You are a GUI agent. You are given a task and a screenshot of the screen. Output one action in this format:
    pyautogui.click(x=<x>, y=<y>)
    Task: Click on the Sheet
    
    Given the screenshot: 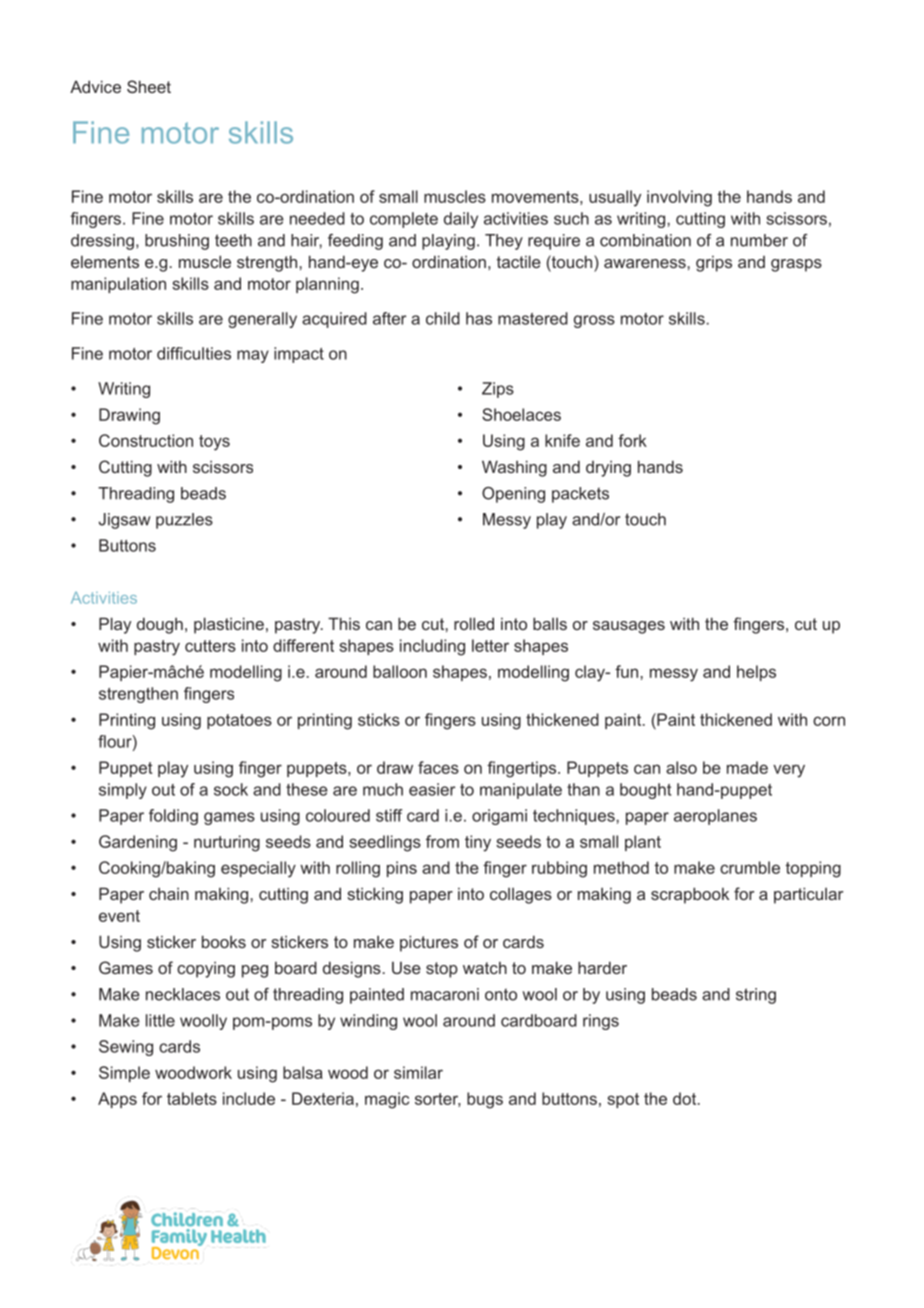 What is the action you would take?
    pyautogui.click(x=149, y=86)
